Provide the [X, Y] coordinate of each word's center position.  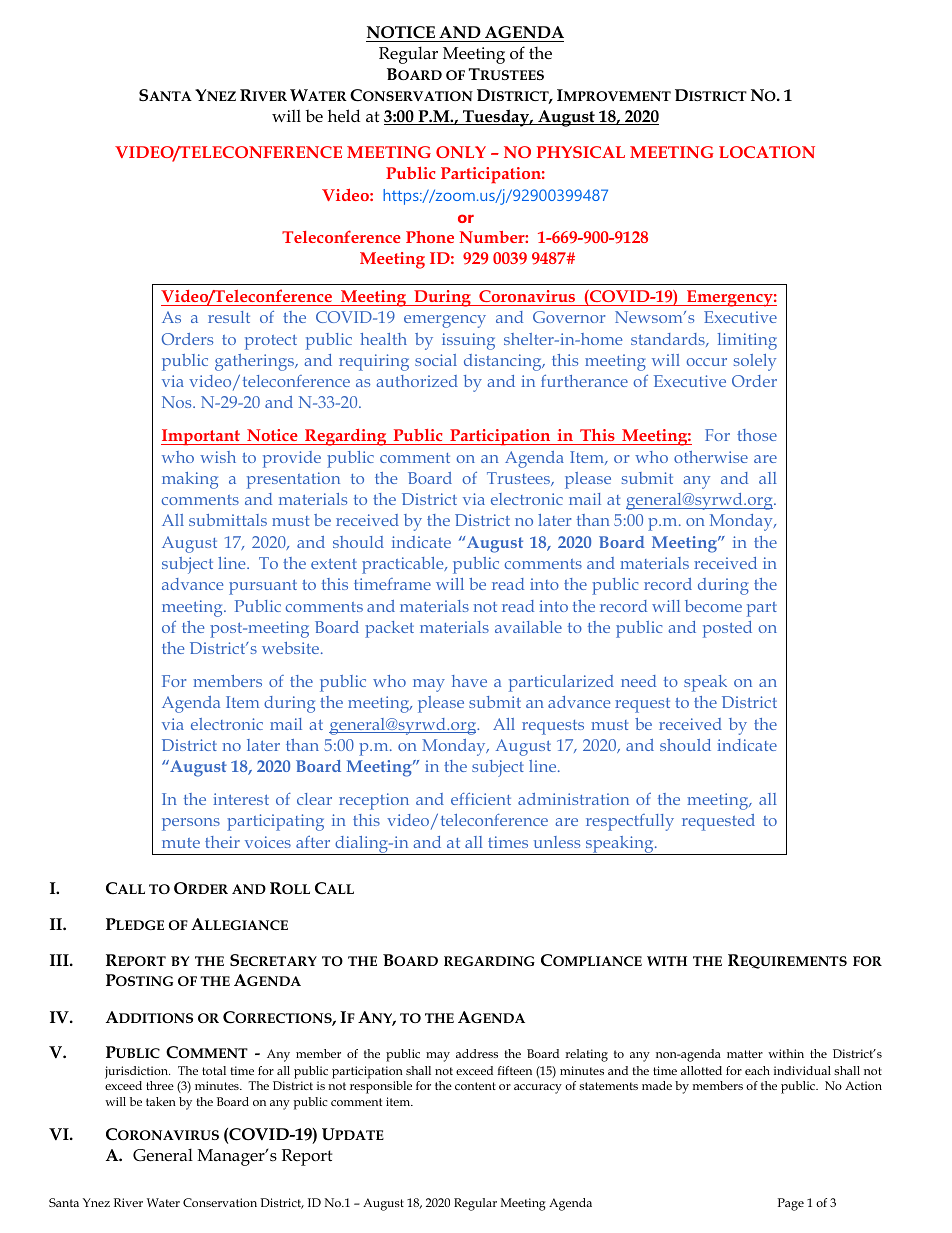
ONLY [461, 152]
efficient [481, 798]
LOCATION [767, 152]
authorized [417, 381]
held [344, 116]
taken [161, 1101]
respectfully [630, 822]
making [190, 480]
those [757, 435]
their [222, 842]
